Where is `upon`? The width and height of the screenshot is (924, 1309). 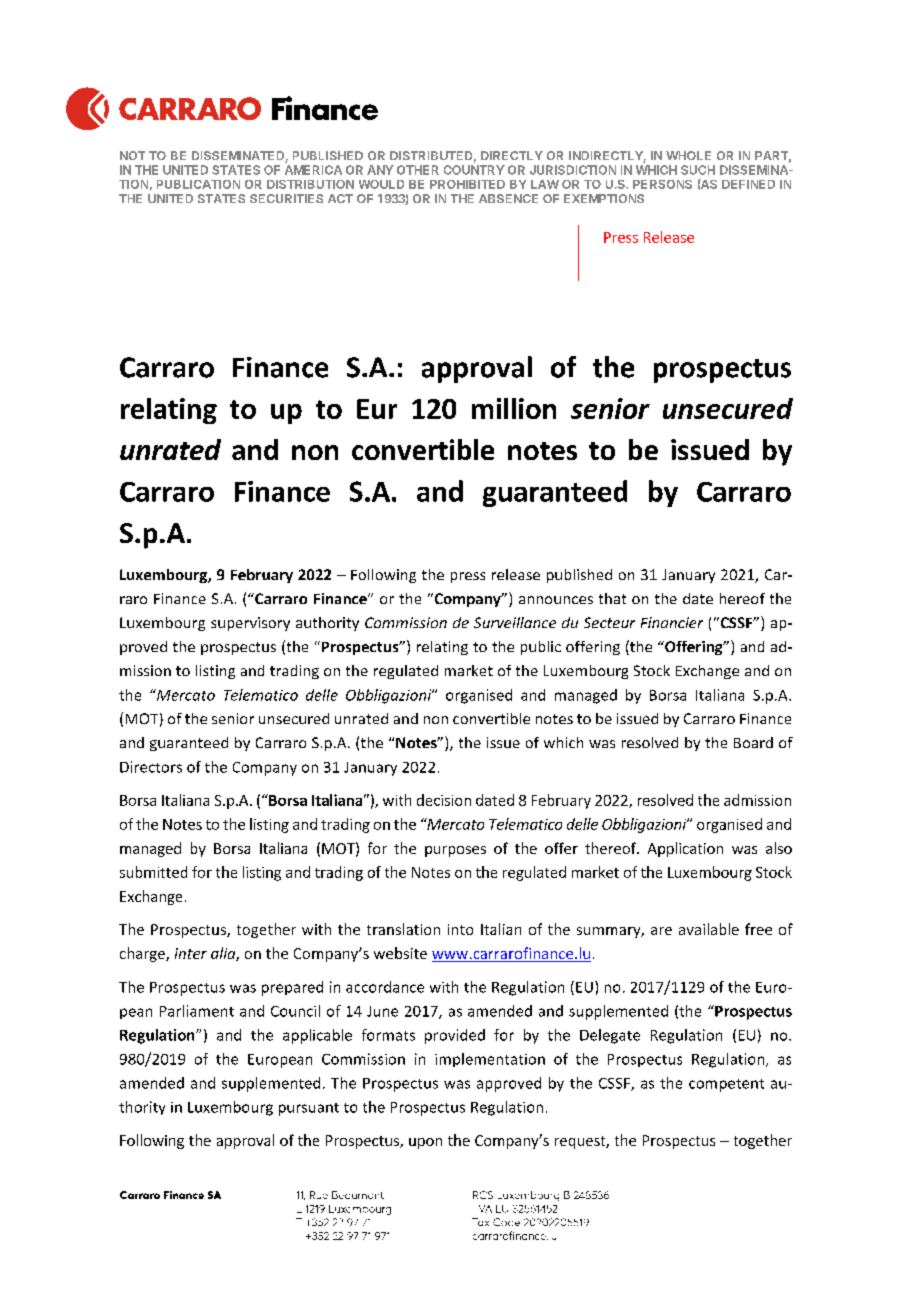
upon is located at coordinates (425, 1143).
